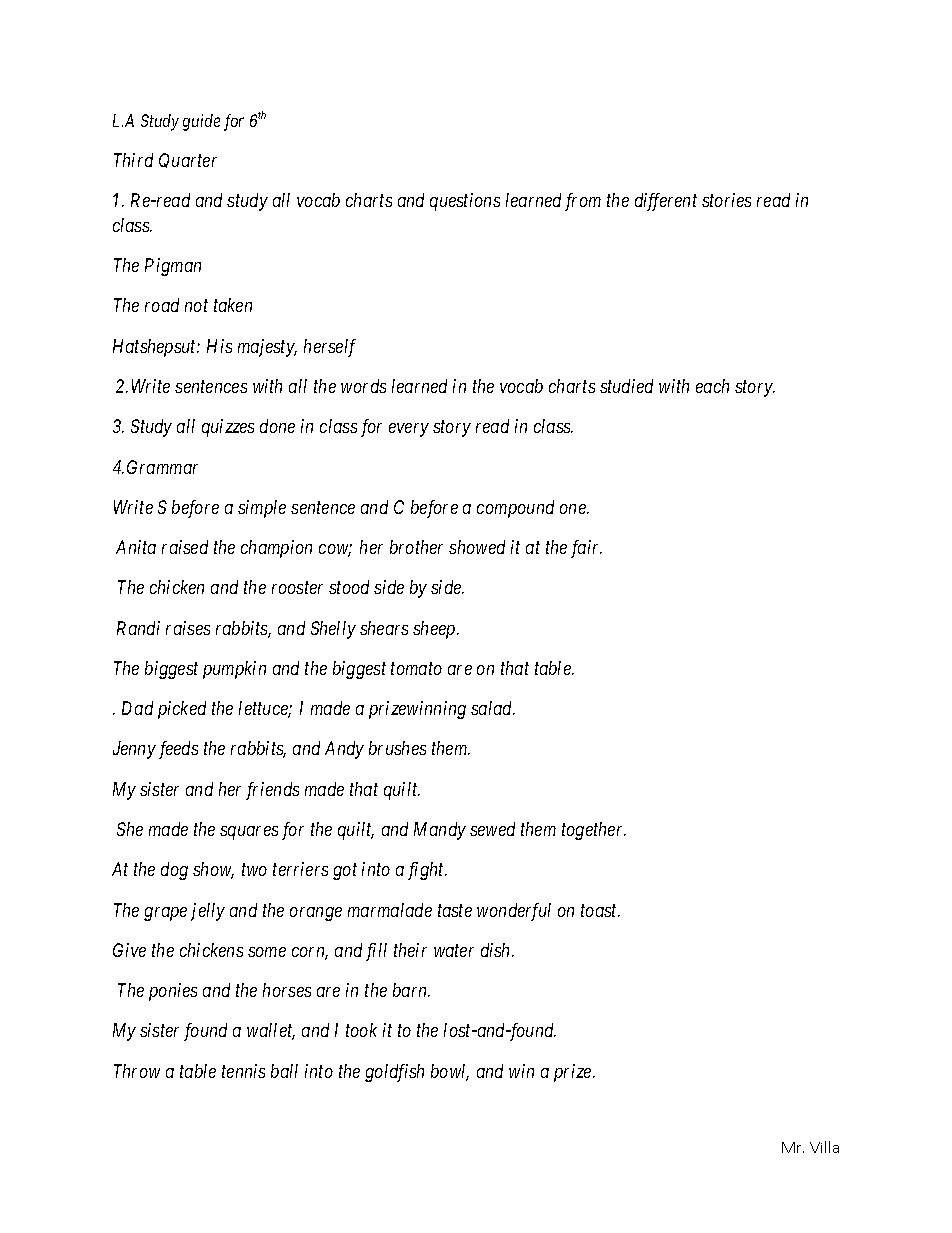 This screenshot has width=952, height=1233. I want to click on salad, so click(493, 708).
